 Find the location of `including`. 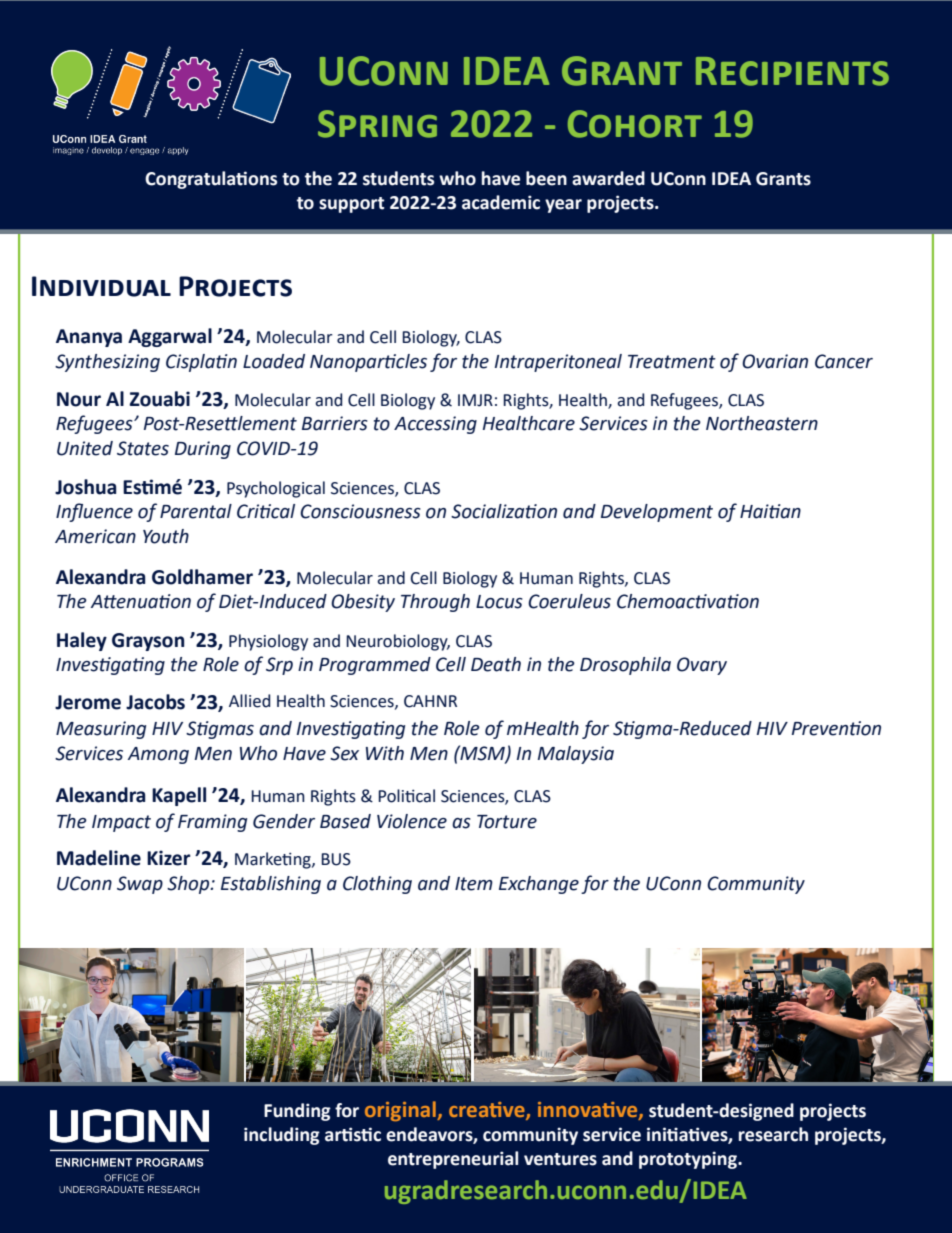

including is located at coordinates (282, 1136).
